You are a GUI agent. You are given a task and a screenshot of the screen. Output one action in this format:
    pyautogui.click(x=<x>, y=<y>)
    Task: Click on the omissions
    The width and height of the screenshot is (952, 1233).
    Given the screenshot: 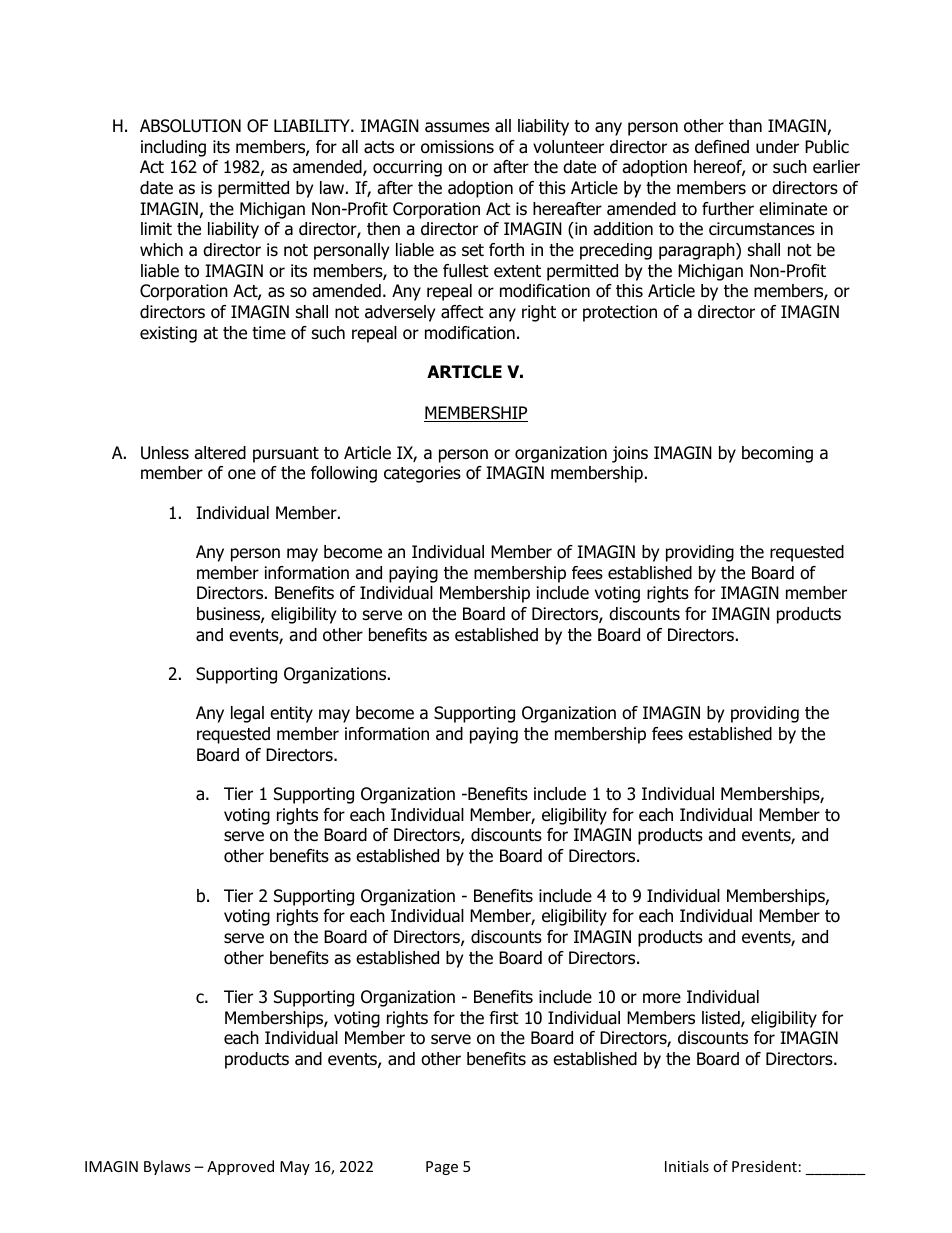 What is the action you would take?
    pyautogui.click(x=457, y=147)
